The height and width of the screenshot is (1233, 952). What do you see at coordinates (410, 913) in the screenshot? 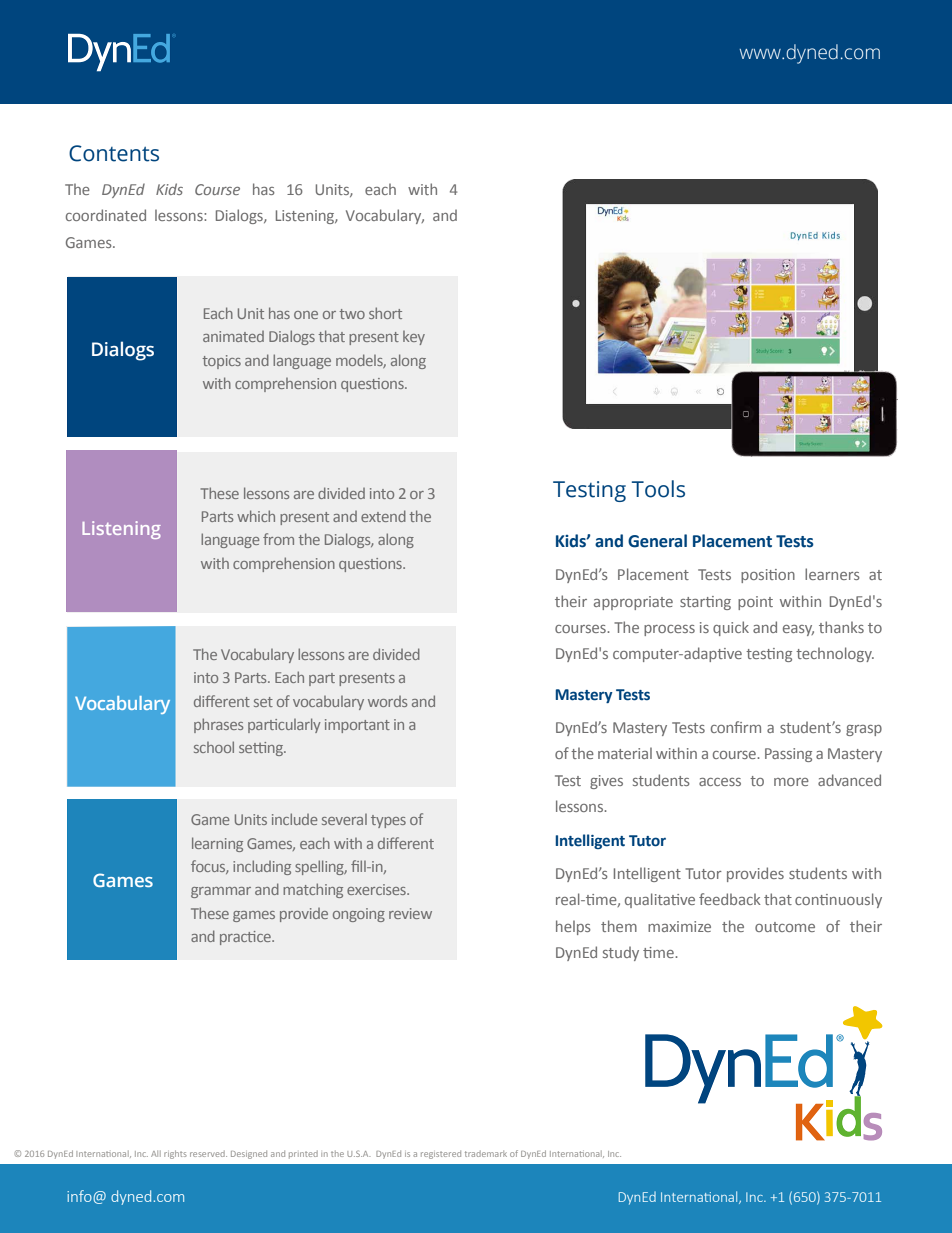
I see `review` at bounding box center [410, 913].
